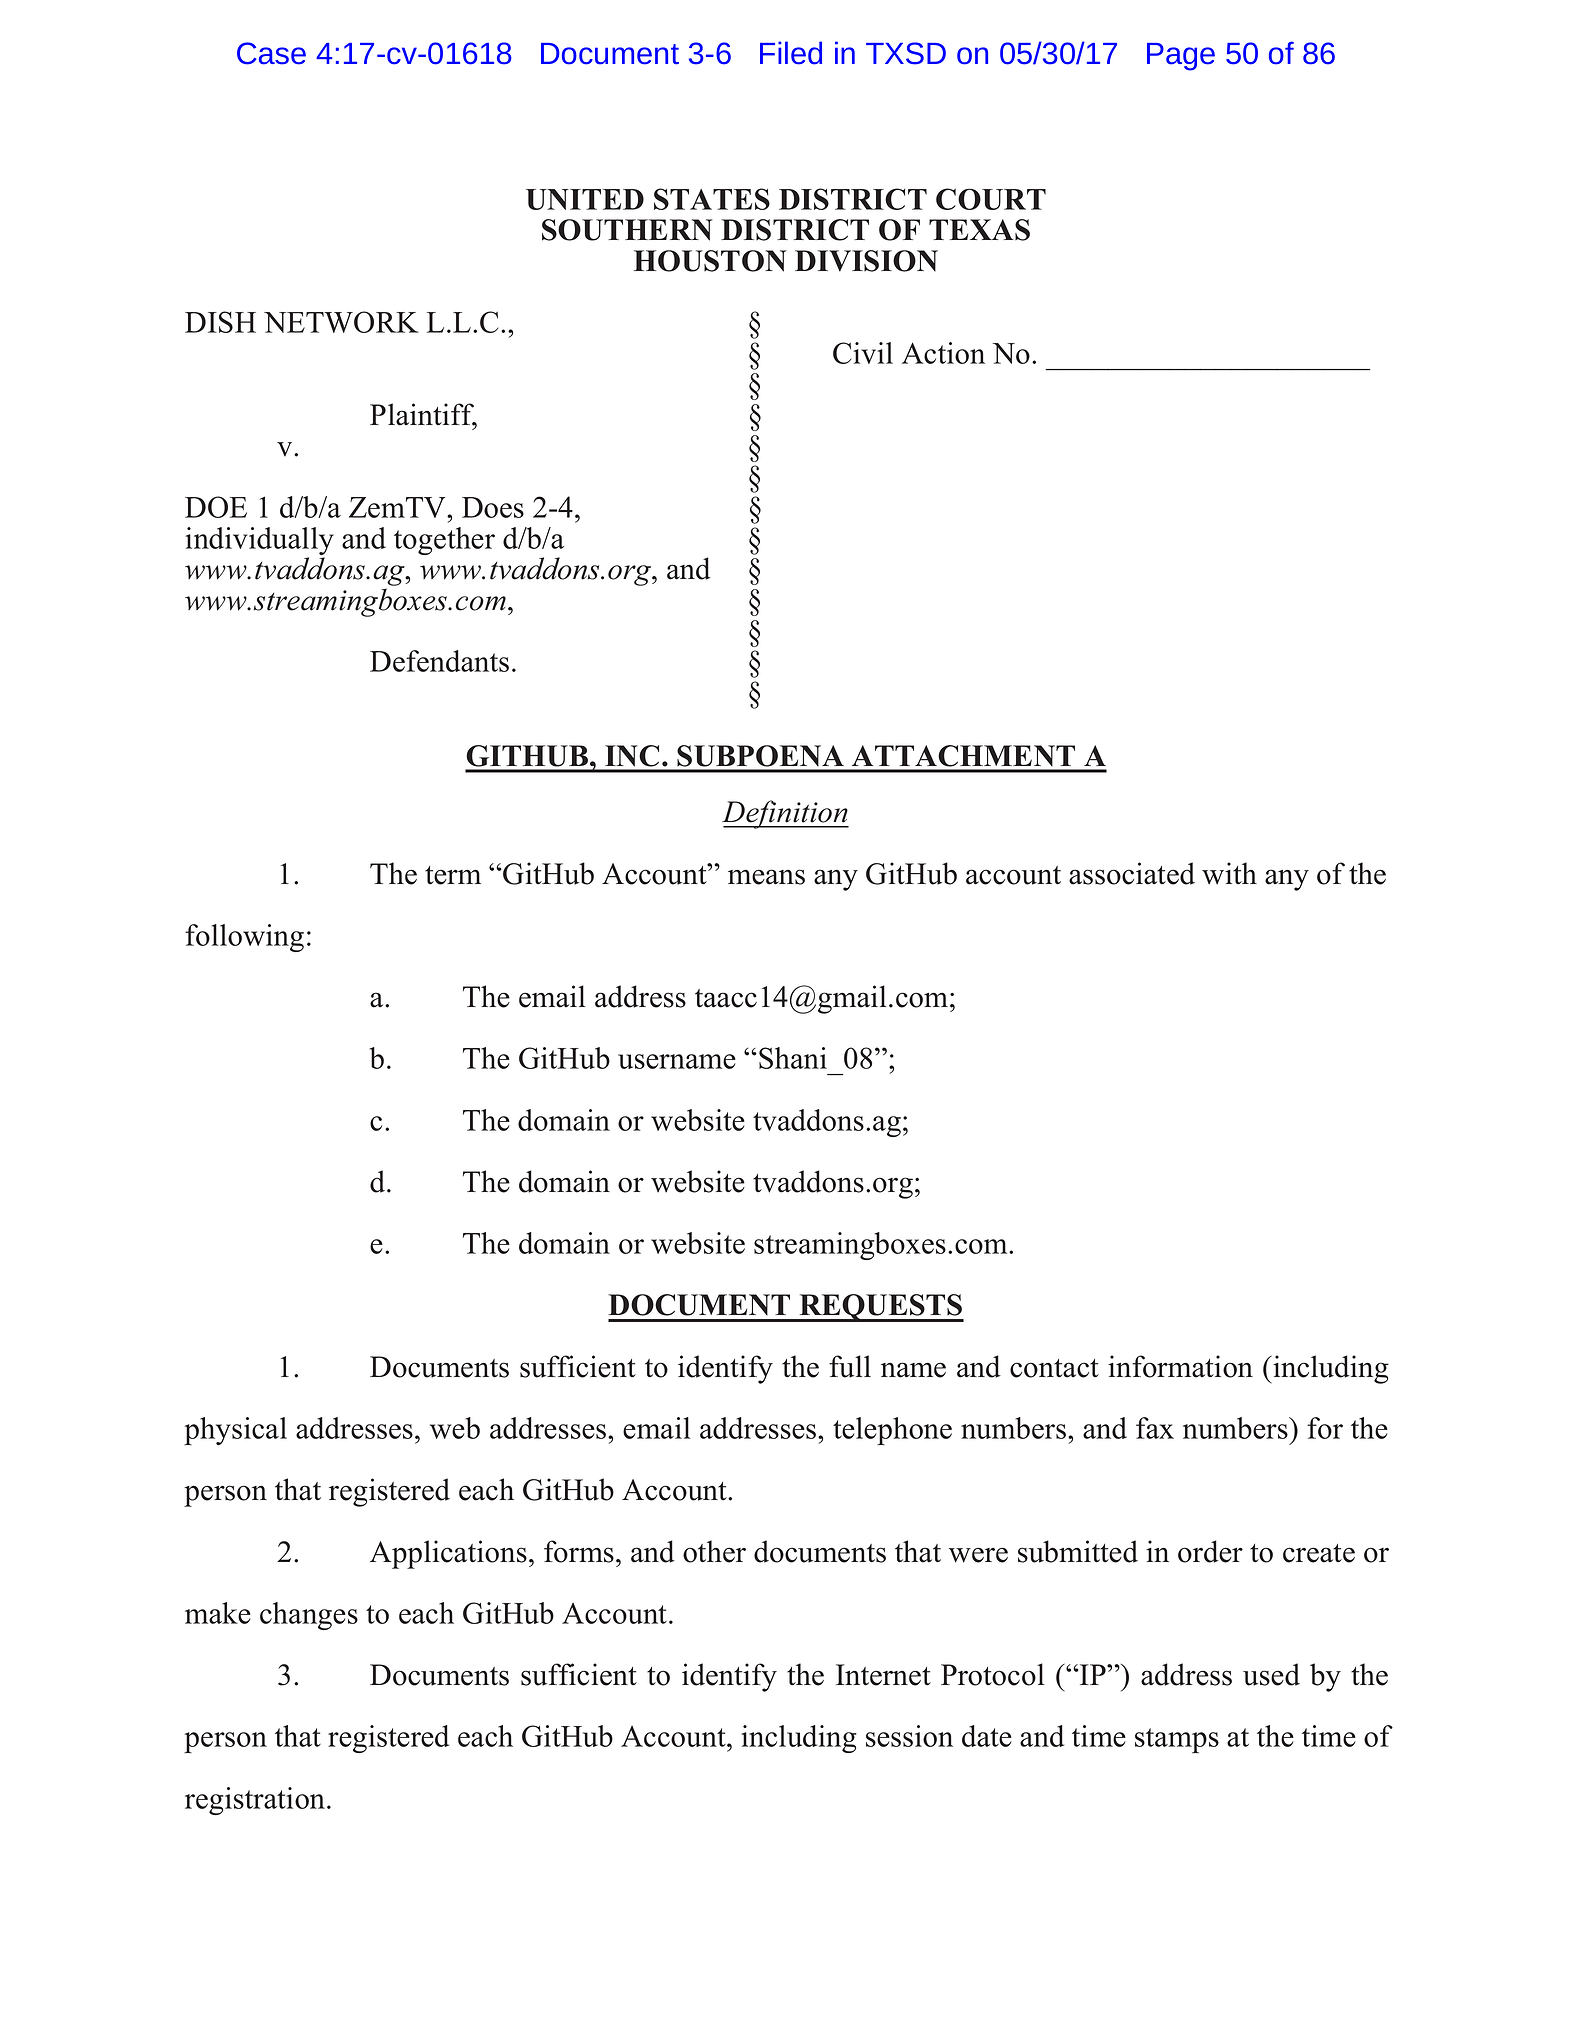 This page has width=1572, height=2034. What do you see at coordinates (1229, 873) in the page?
I see `with` at bounding box center [1229, 873].
